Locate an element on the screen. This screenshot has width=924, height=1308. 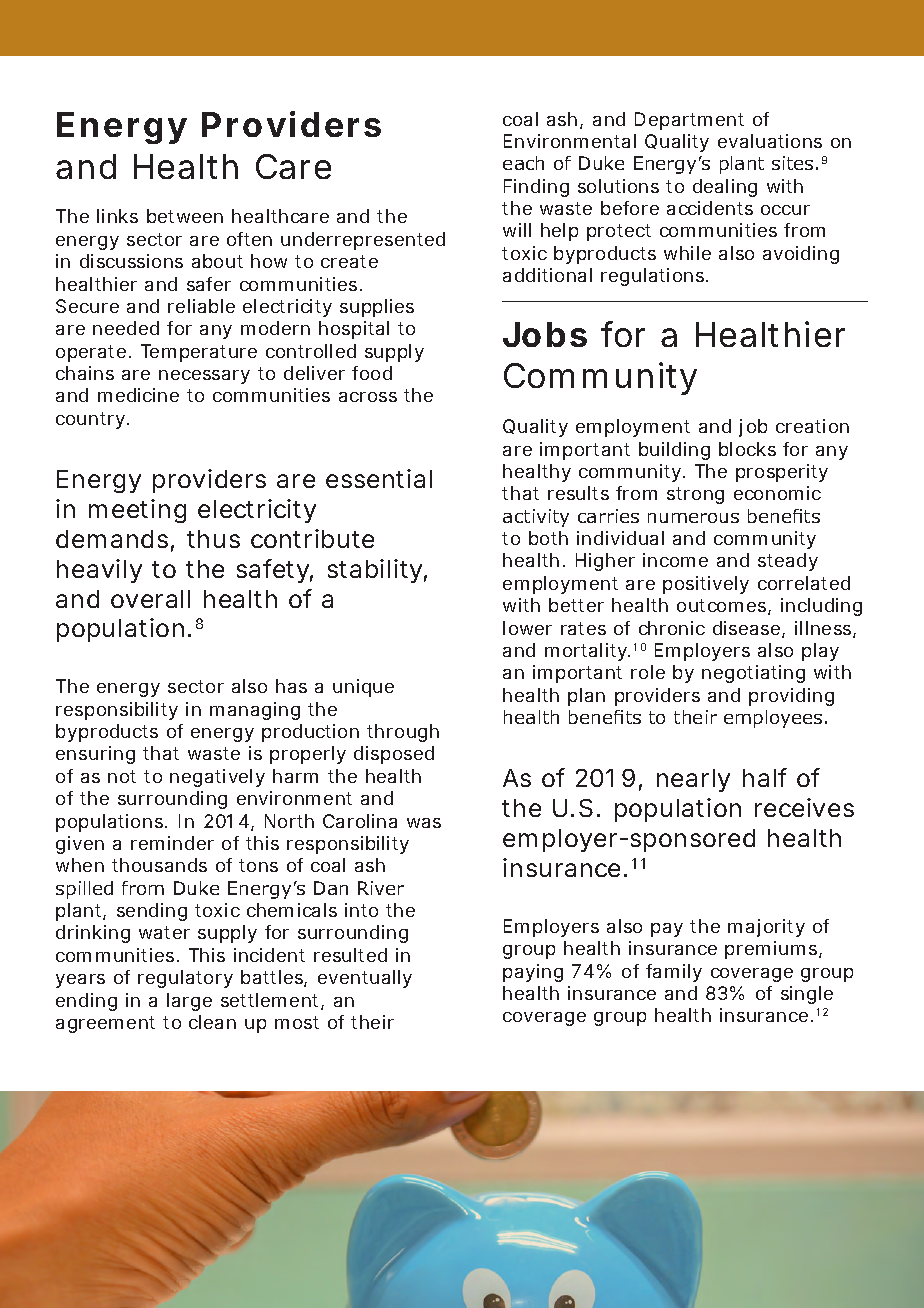
family is located at coordinates (674, 973).
